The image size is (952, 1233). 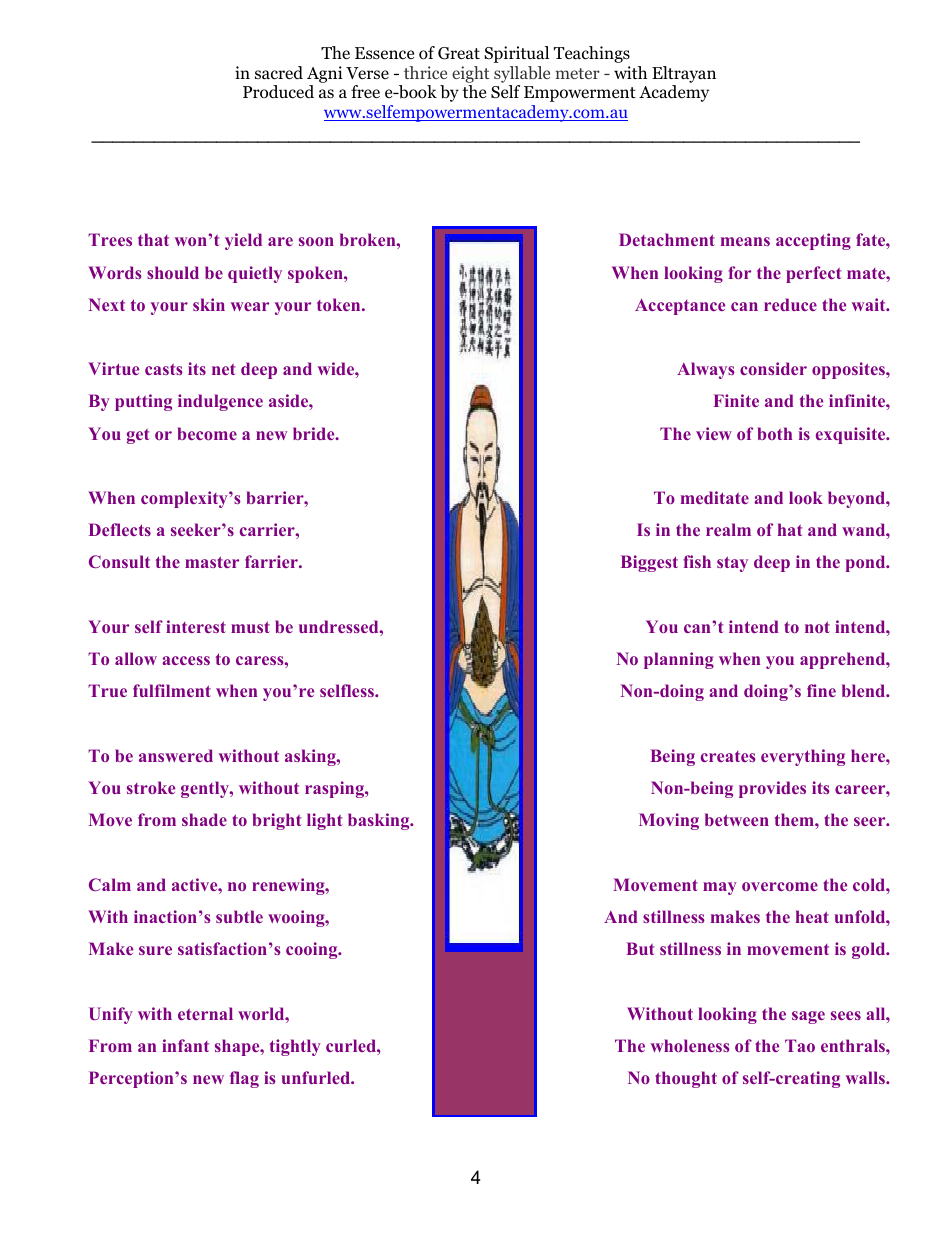 What do you see at coordinates (790, 304) in the screenshot?
I see `reduce` at bounding box center [790, 304].
